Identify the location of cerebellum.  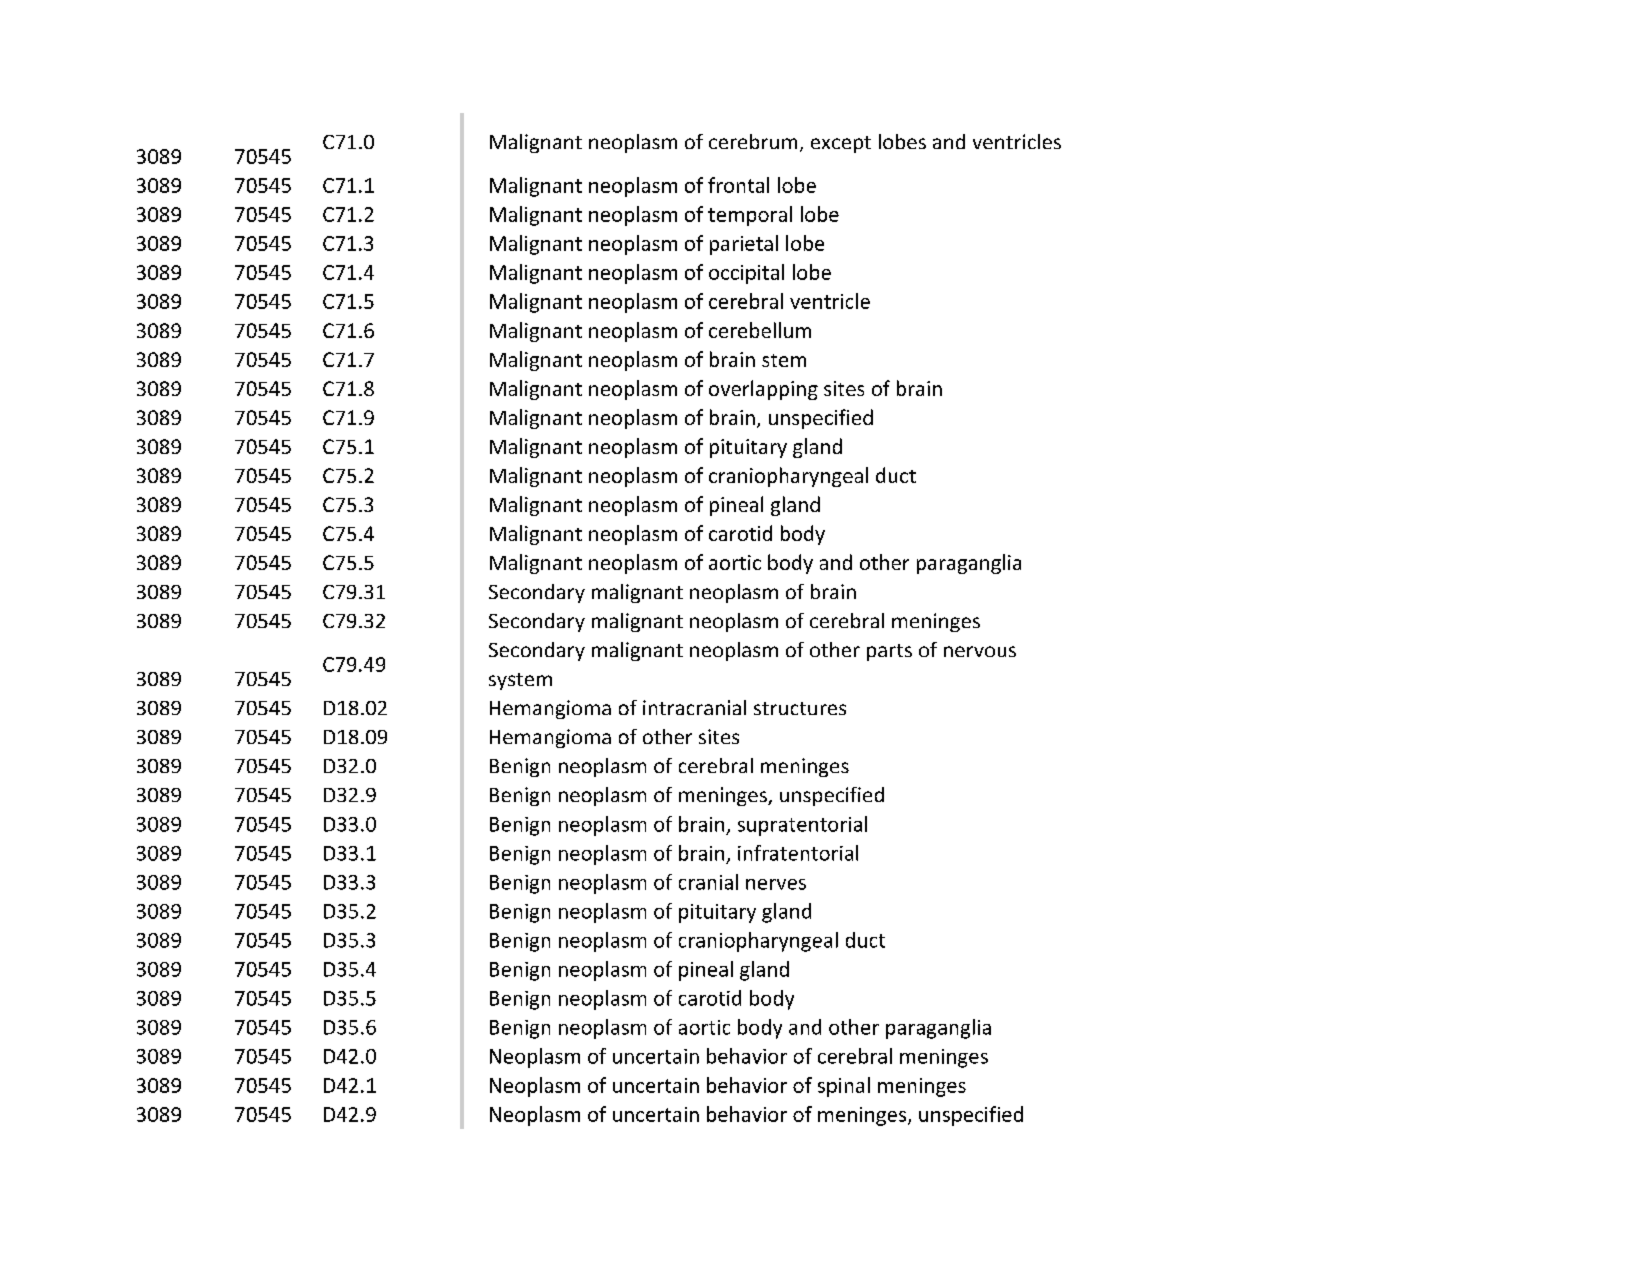
(760, 330).
